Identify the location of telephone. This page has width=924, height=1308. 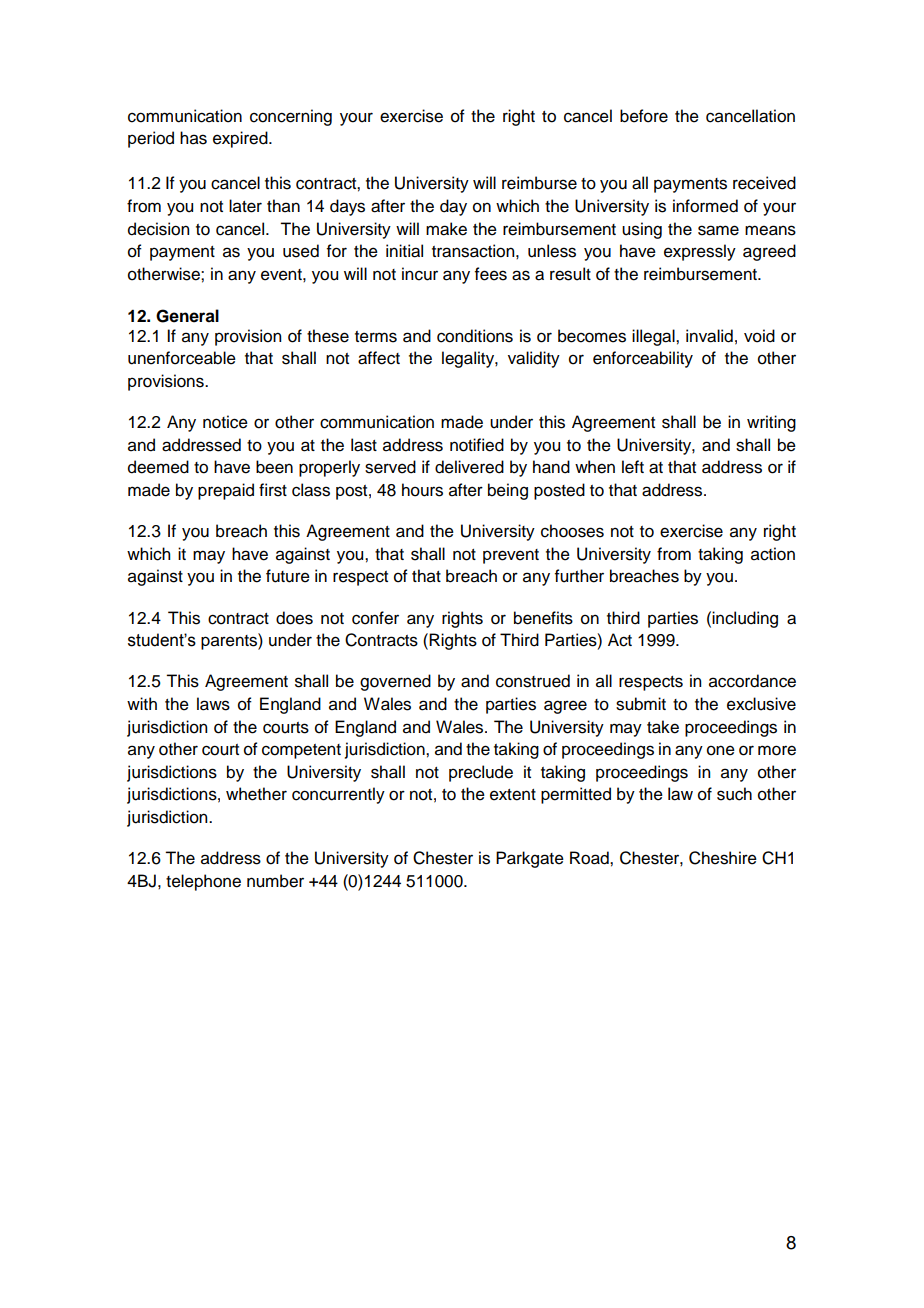
(203, 882).
